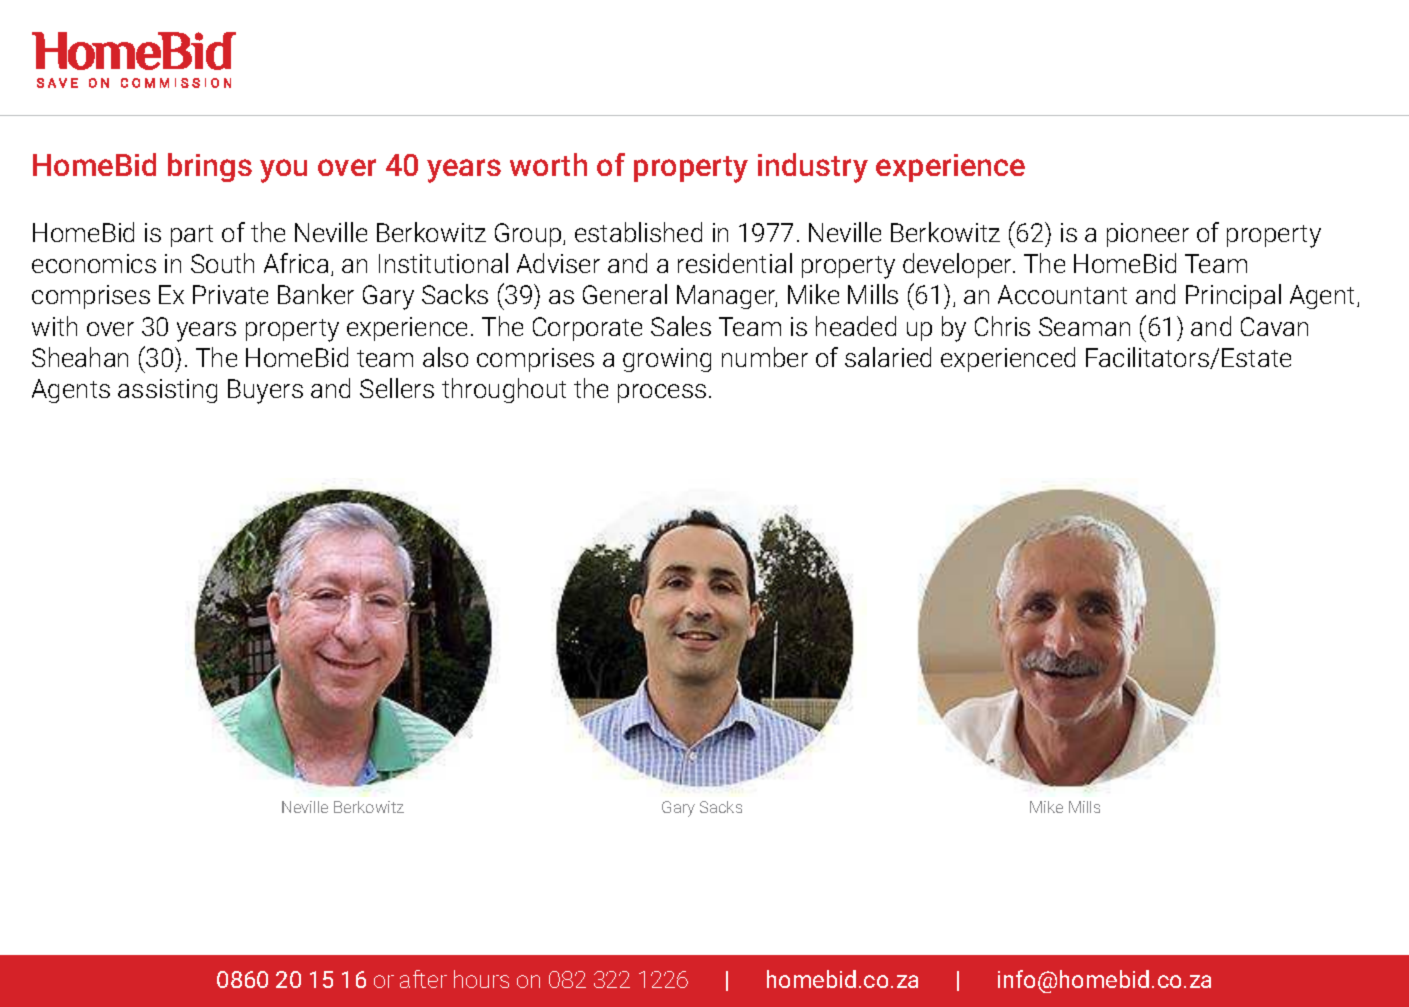  Describe the element at coordinates (765, 357) in the screenshot. I see `number` at that location.
